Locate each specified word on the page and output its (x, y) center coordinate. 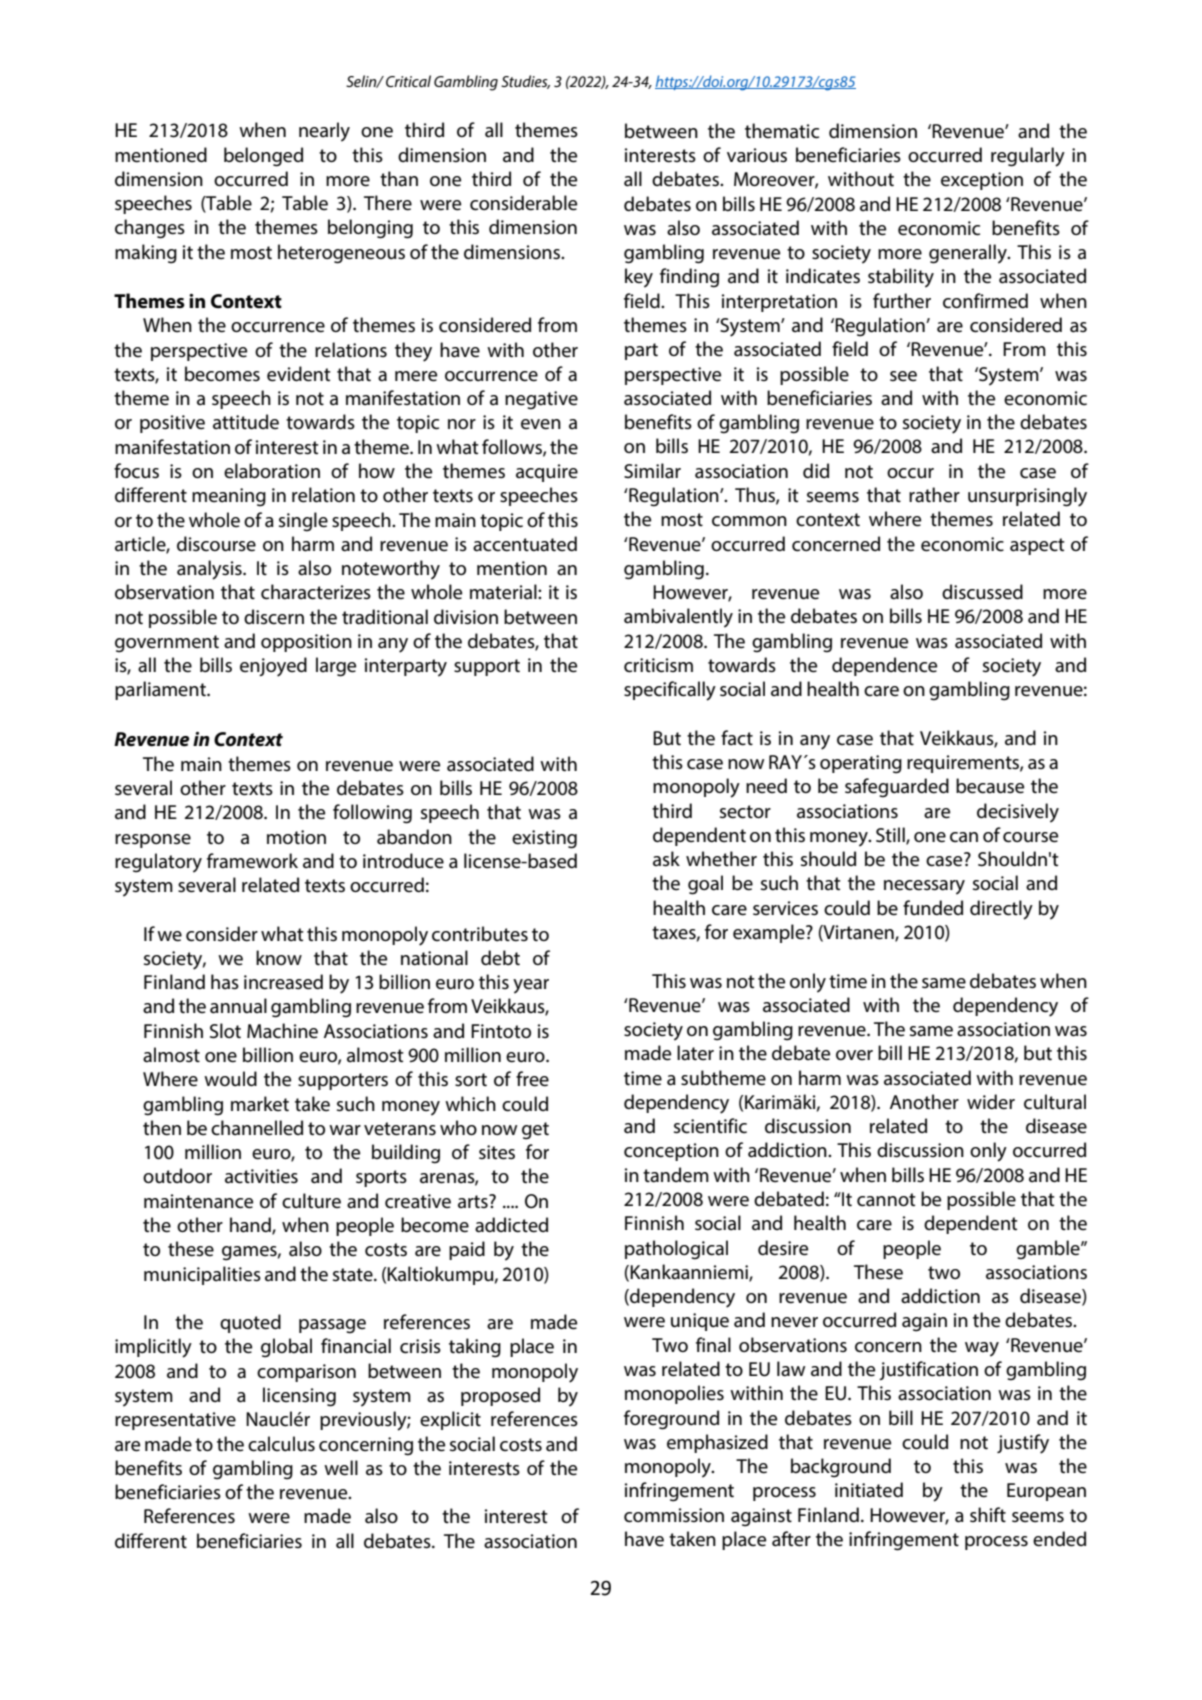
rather (934, 495)
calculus (281, 1444)
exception (982, 181)
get (535, 1131)
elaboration (272, 471)
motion (296, 837)
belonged (263, 157)
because (990, 786)
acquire (547, 473)
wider (991, 1102)
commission (674, 1515)
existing (544, 839)
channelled (257, 1128)
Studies (525, 82)
